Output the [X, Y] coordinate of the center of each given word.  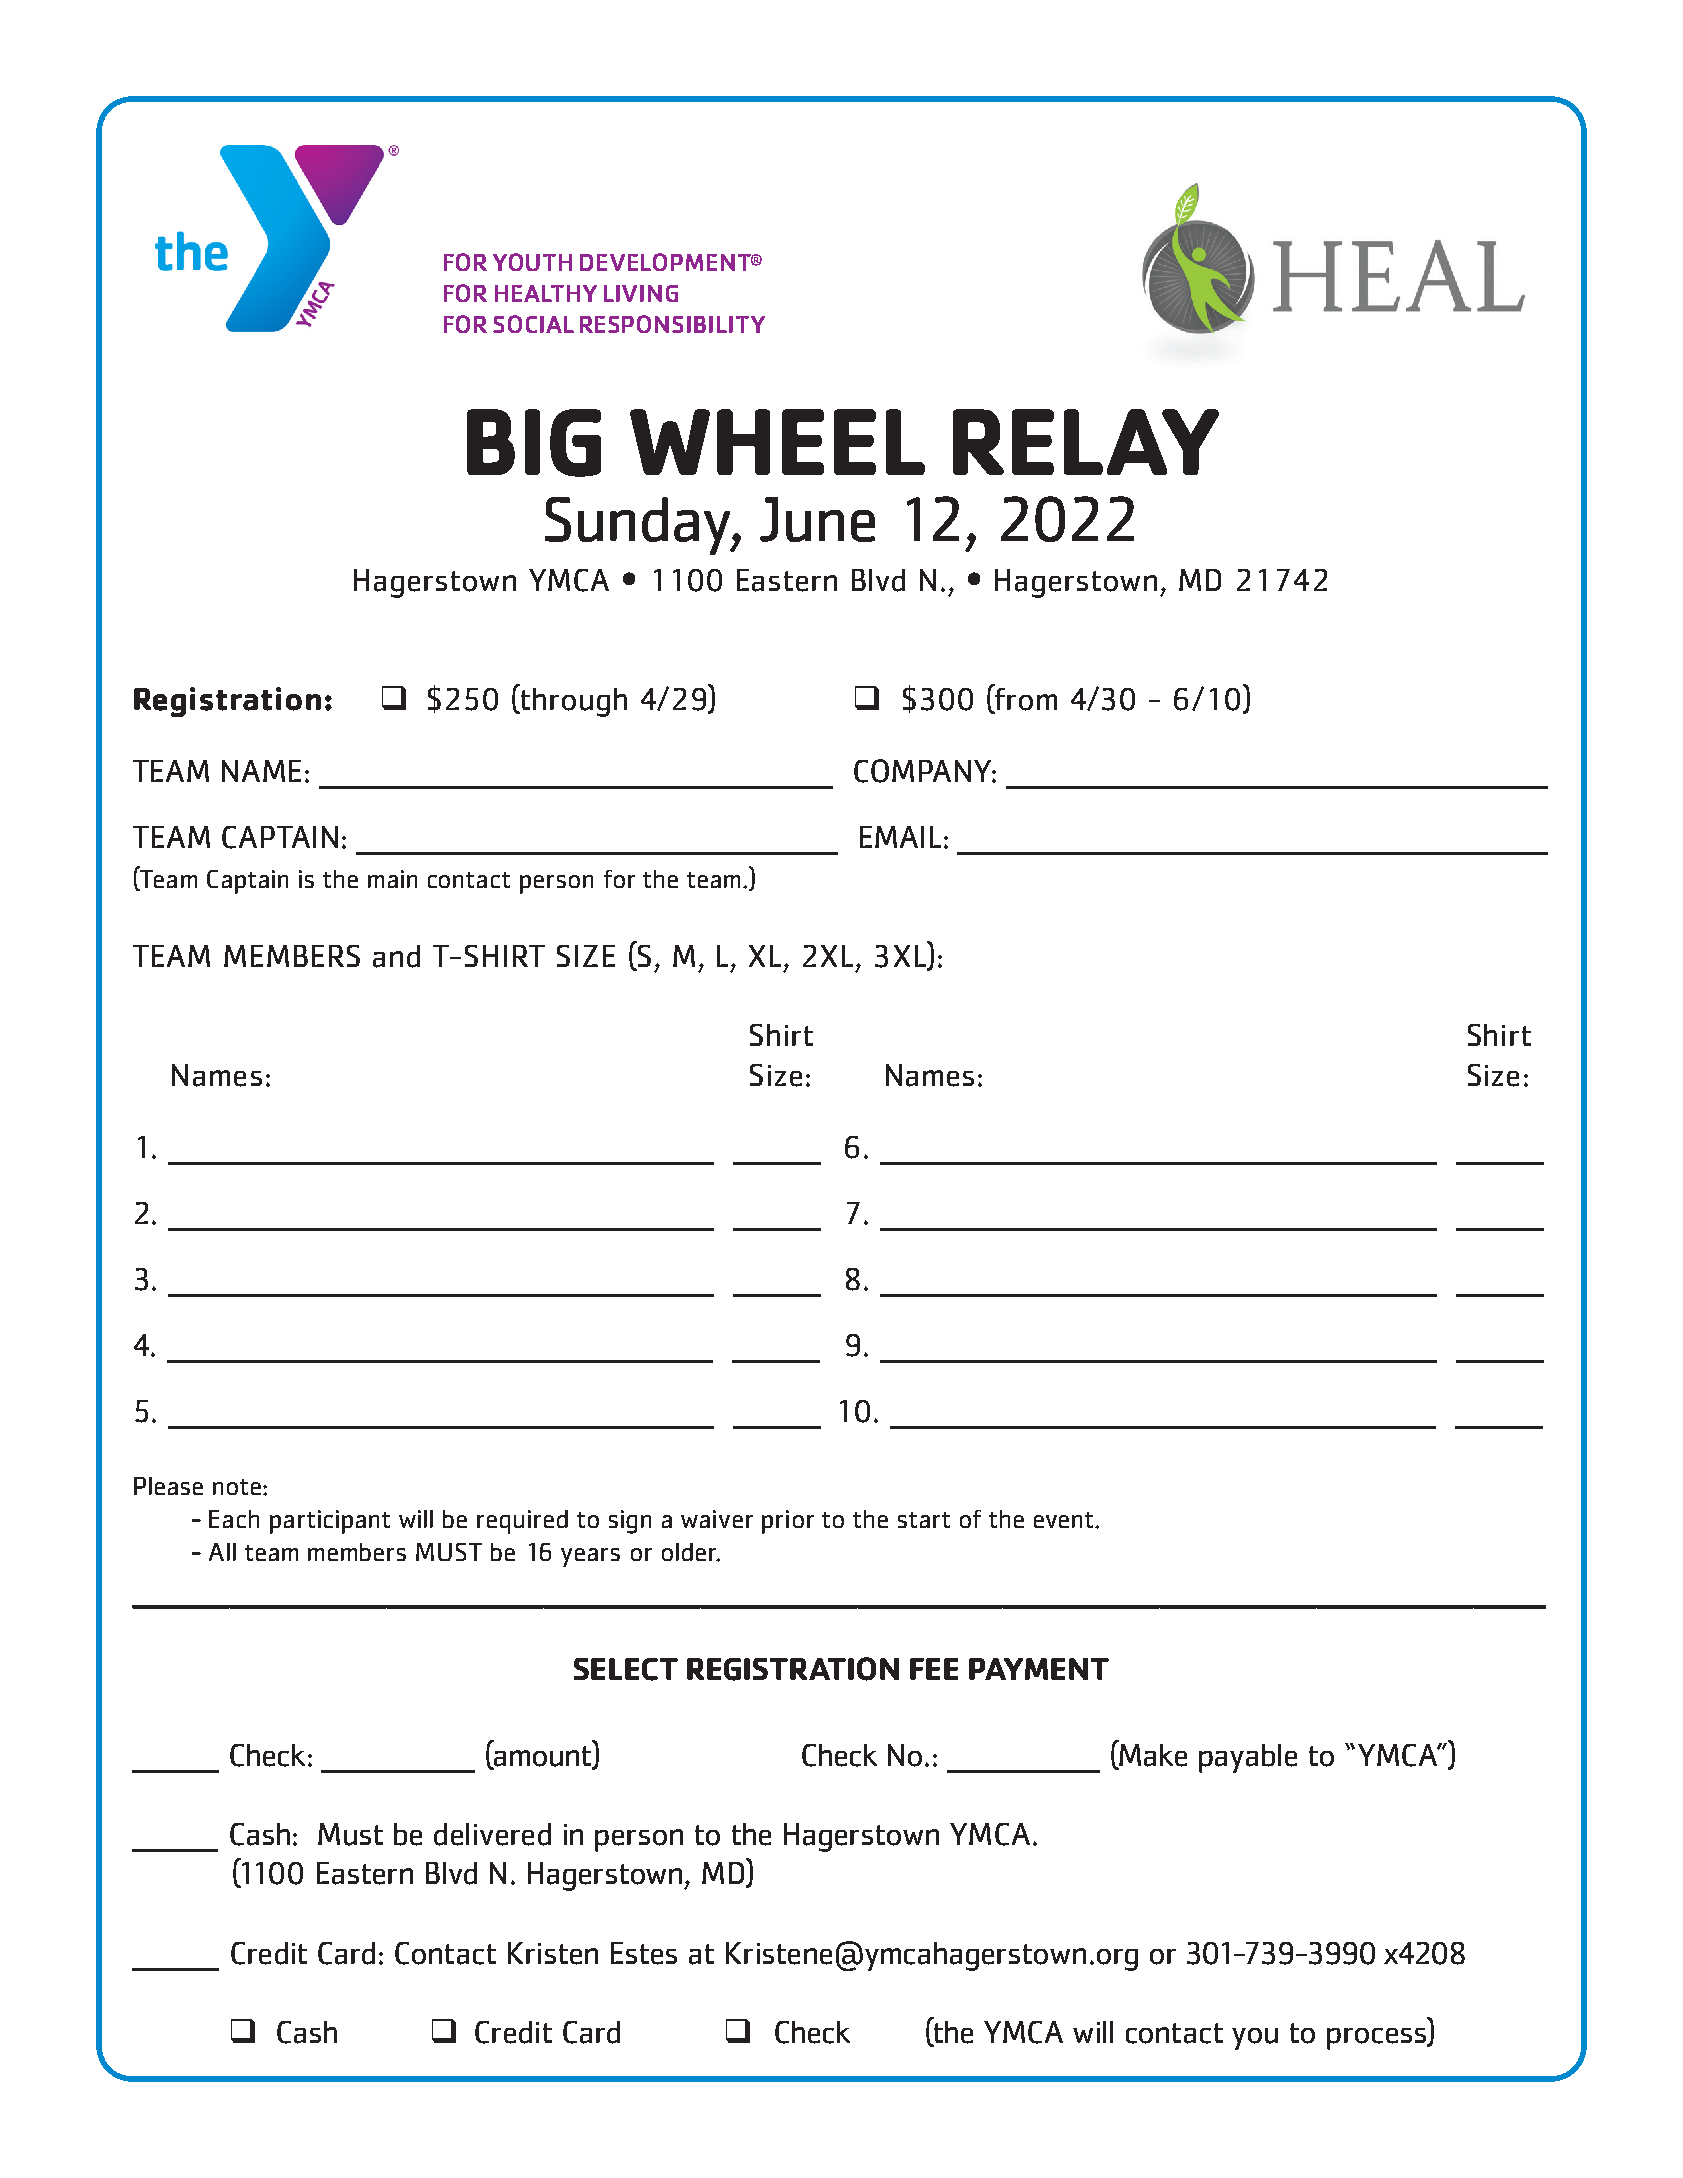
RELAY [1086, 442]
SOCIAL [533, 324]
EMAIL [900, 837]
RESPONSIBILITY [672, 324]
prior [788, 1522]
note [237, 1487]
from [1025, 698]
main [392, 879]
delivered [492, 1834]
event [1063, 1520]
